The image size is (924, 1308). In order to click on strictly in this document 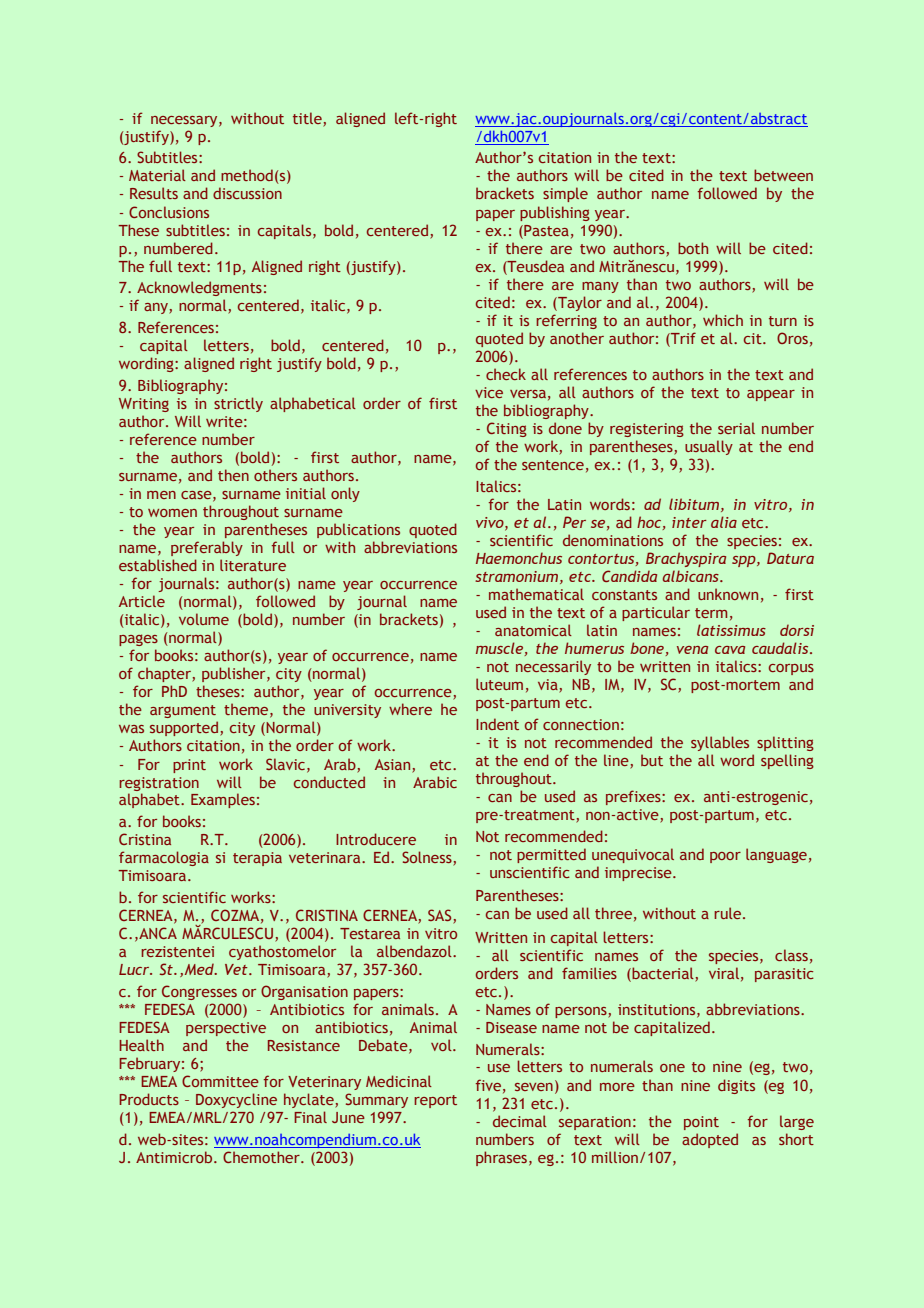, I will do `click(238, 404)`.
